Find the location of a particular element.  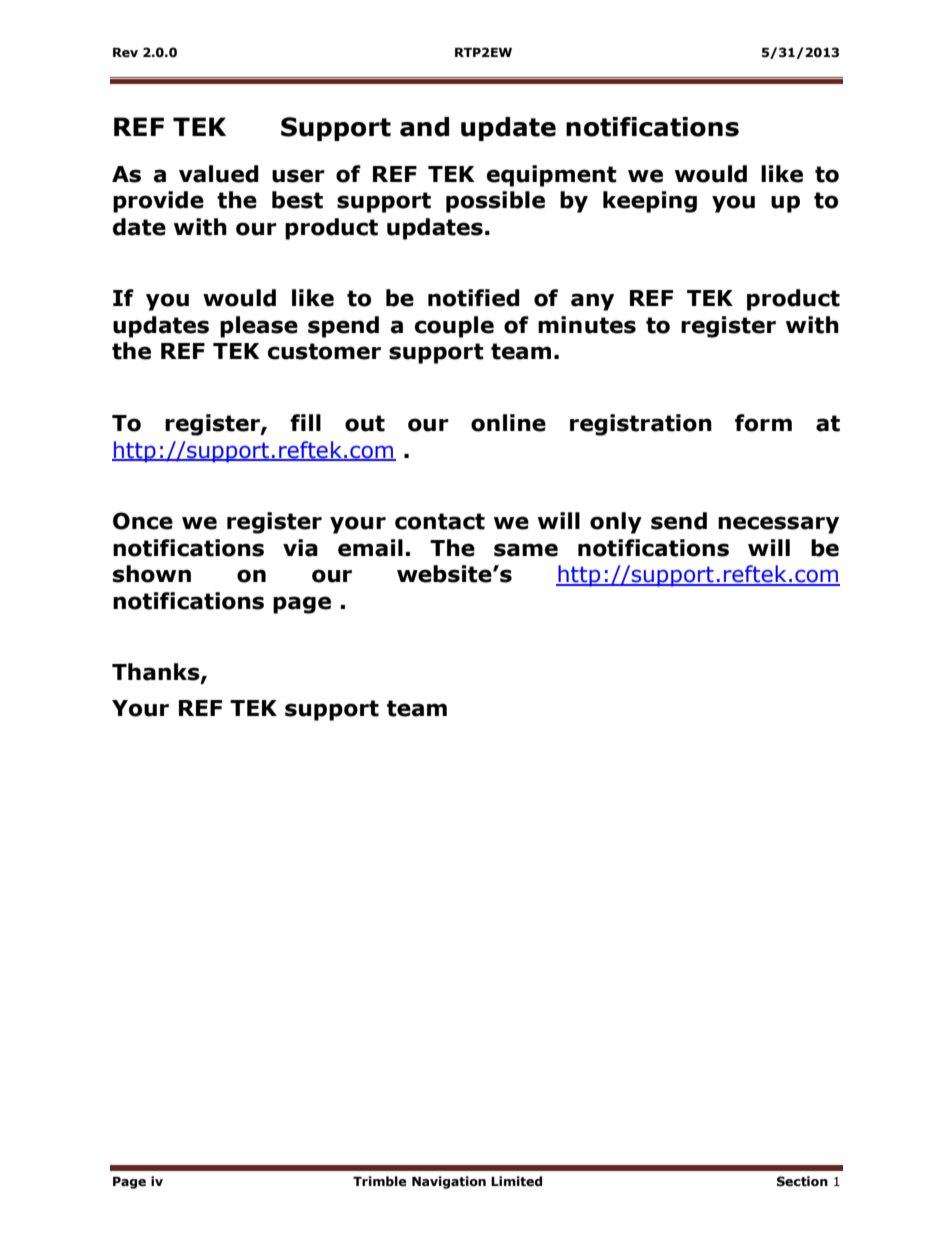

same is located at coordinates (526, 550).
